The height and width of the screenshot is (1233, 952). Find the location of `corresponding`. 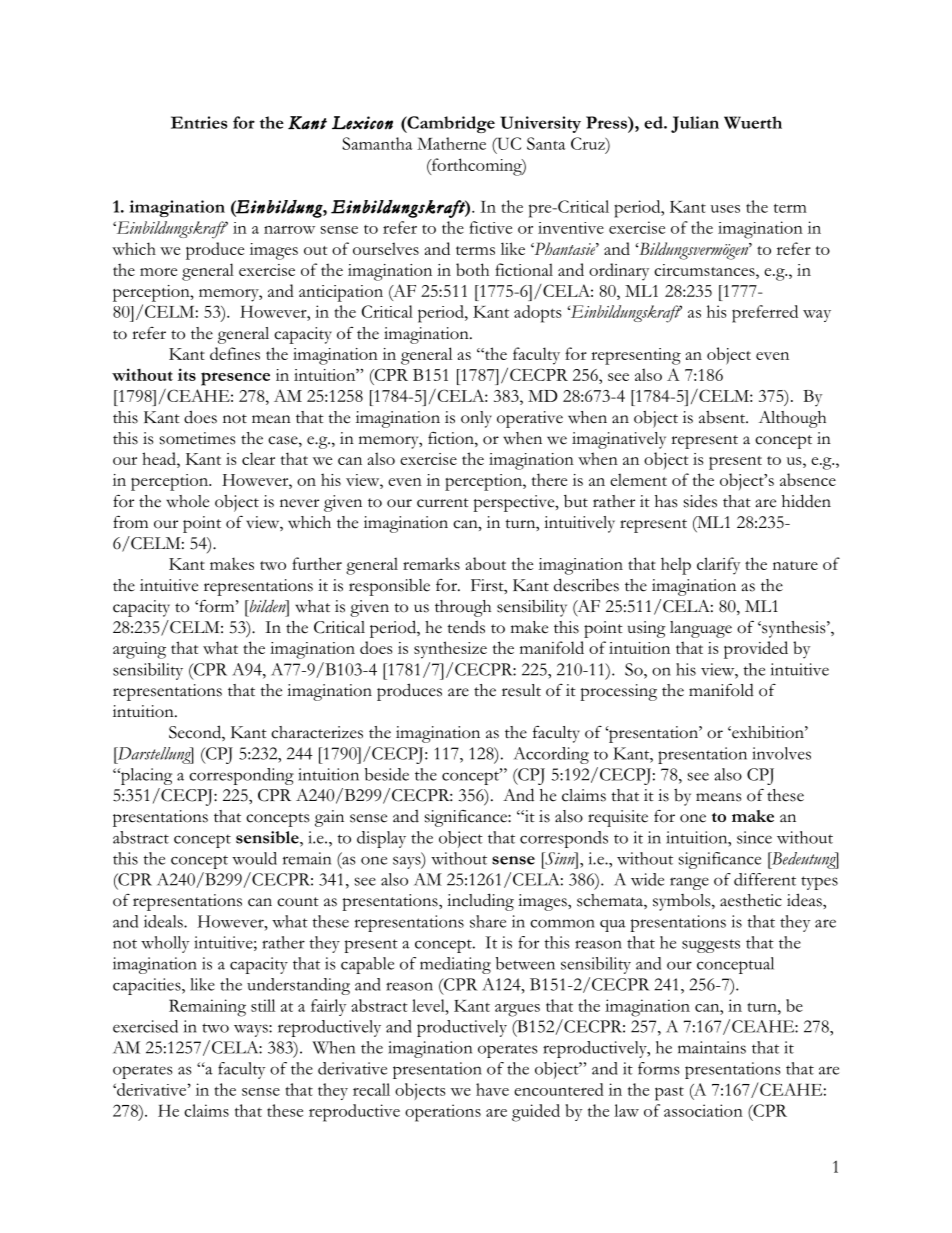

corresponding is located at coordinates (241, 776).
